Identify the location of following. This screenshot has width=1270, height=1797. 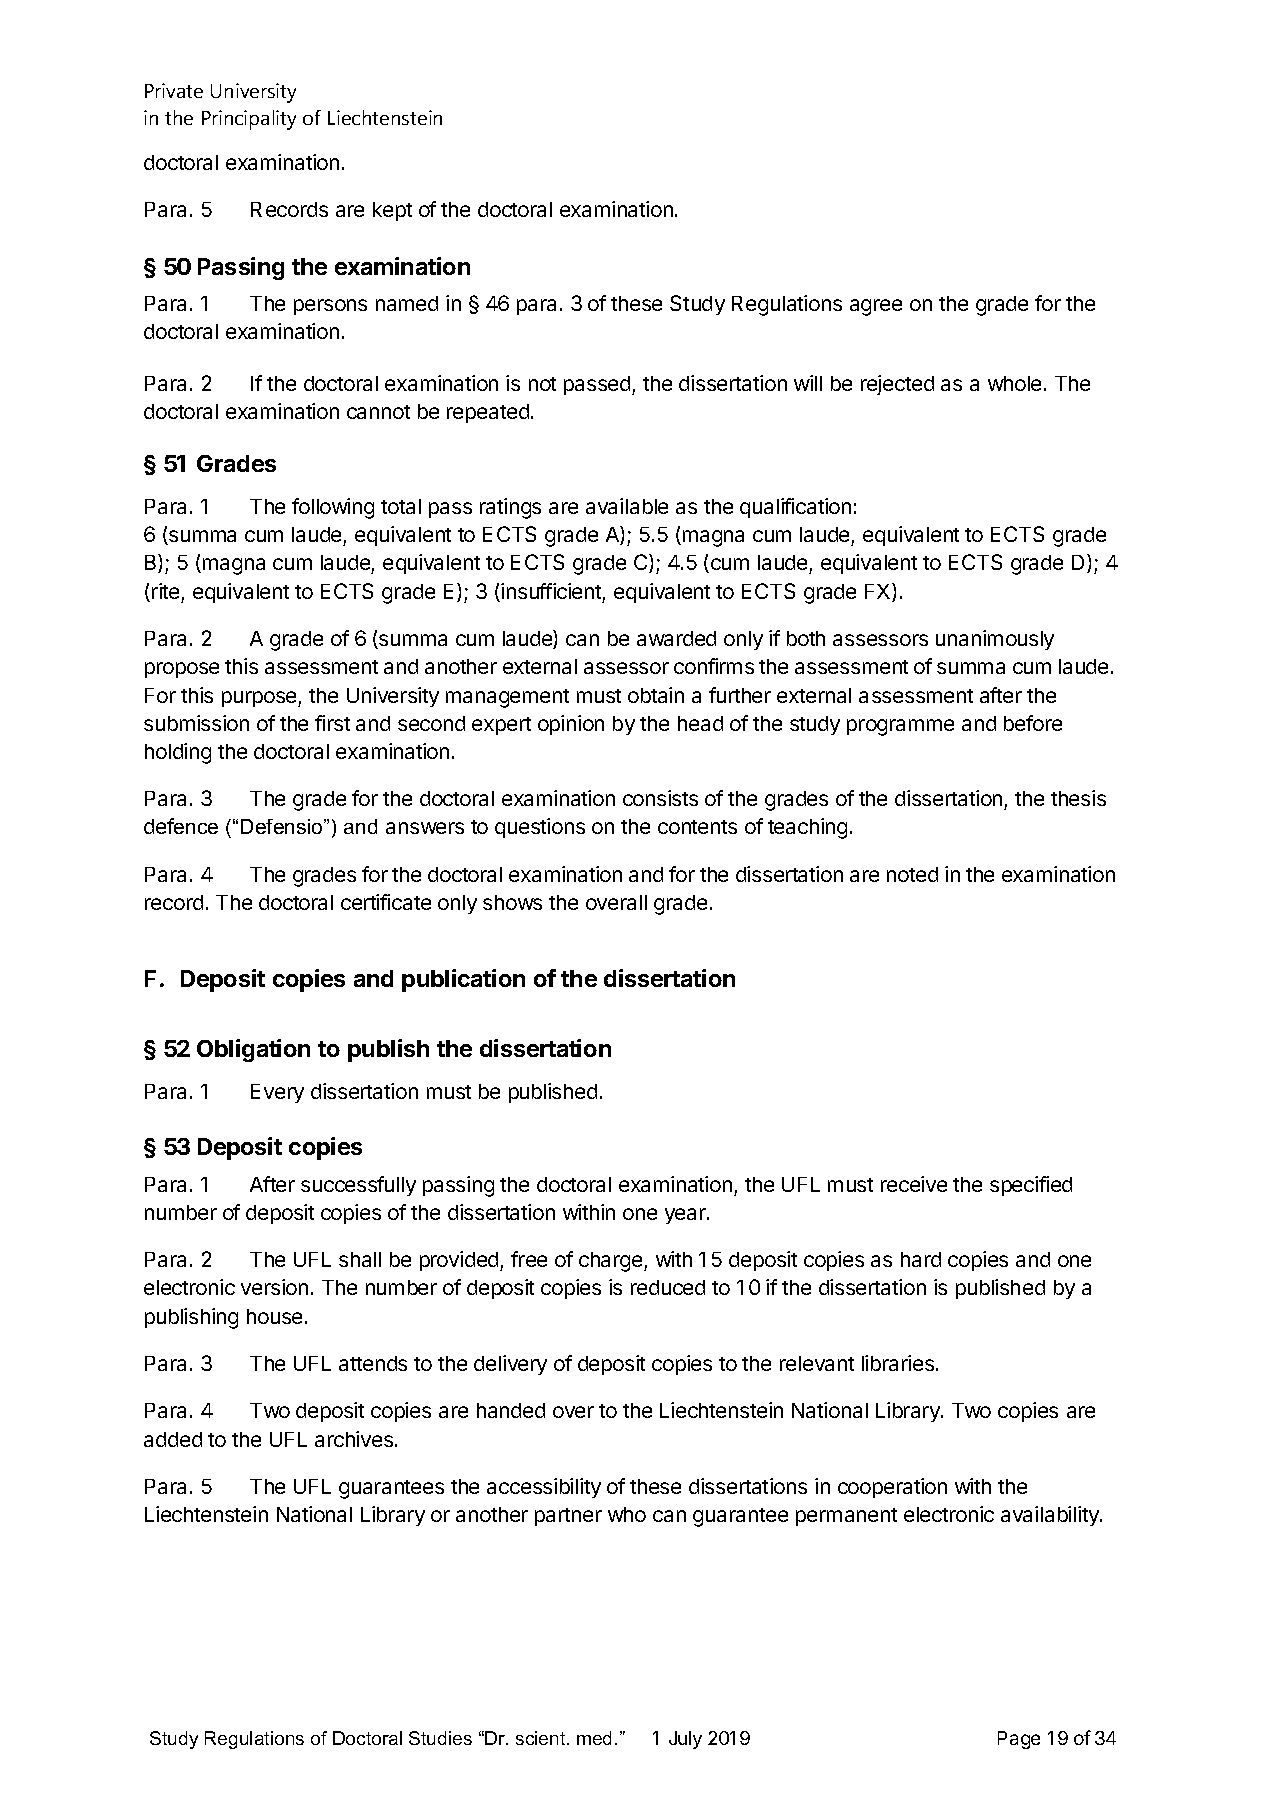
(333, 508).
